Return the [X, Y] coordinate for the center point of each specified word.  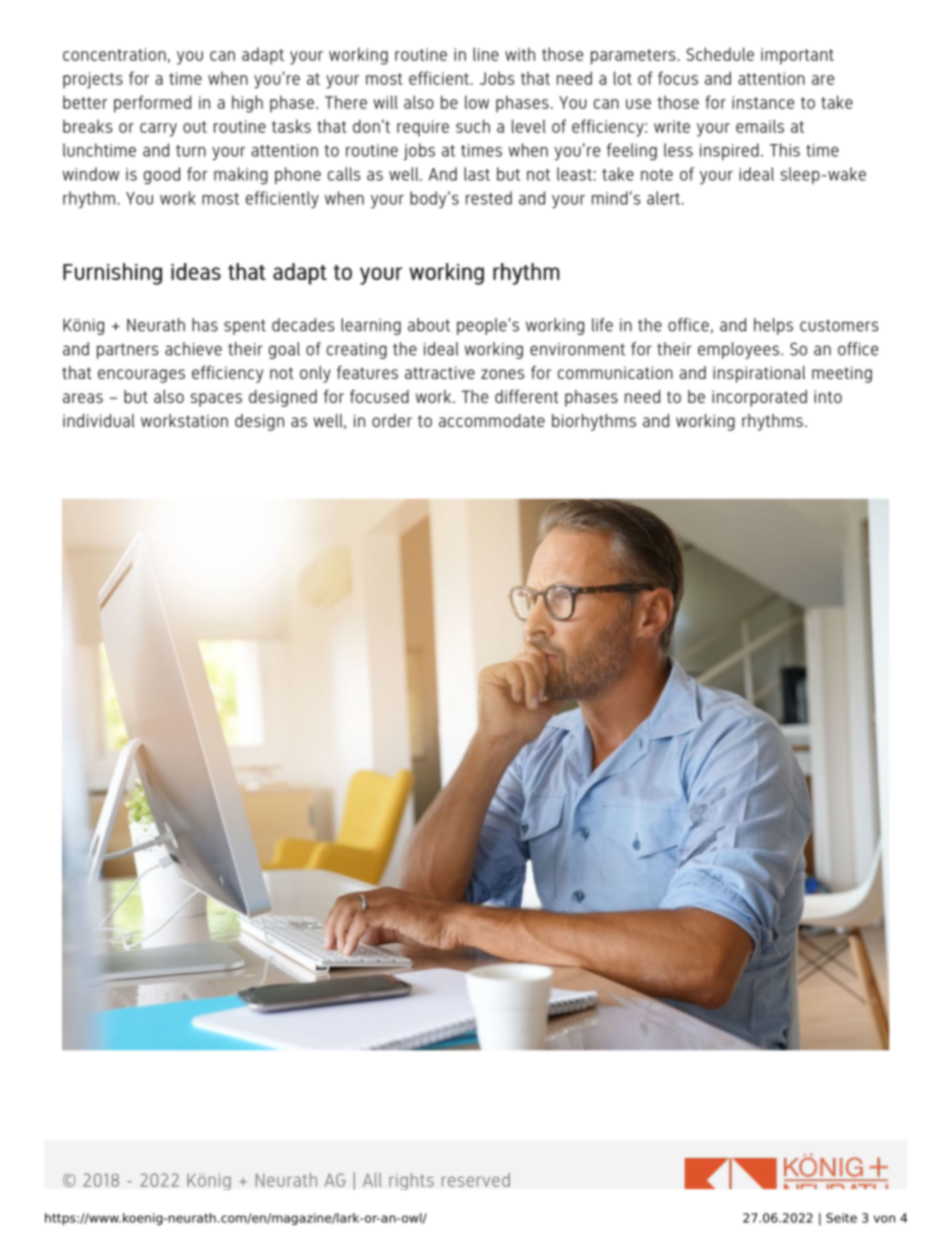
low [477, 102]
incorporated [759, 398]
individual [99, 420]
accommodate [492, 420]
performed [152, 104]
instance [763, 102]
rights [411, 1181]
